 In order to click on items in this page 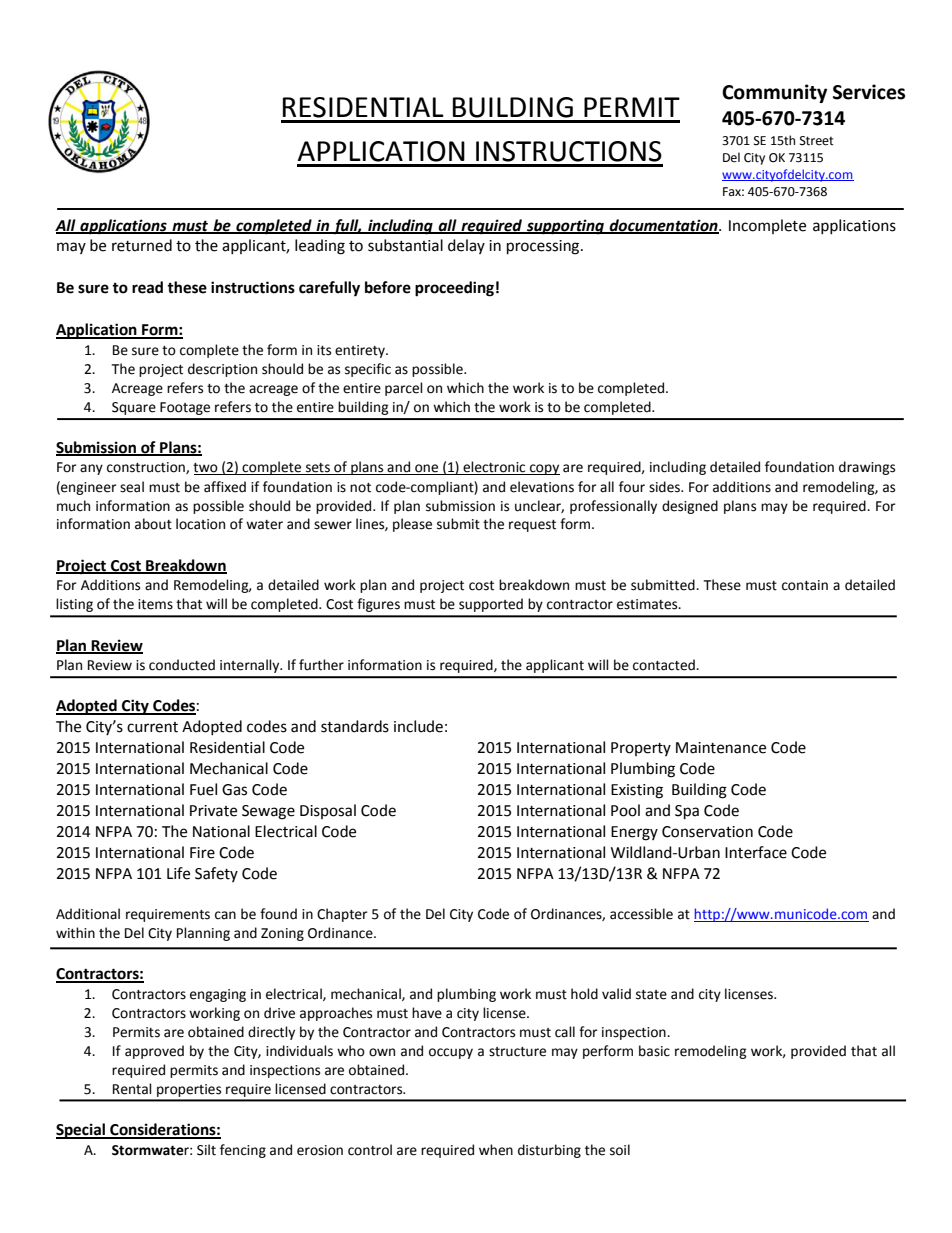, I will do `click(155, 604)`.
